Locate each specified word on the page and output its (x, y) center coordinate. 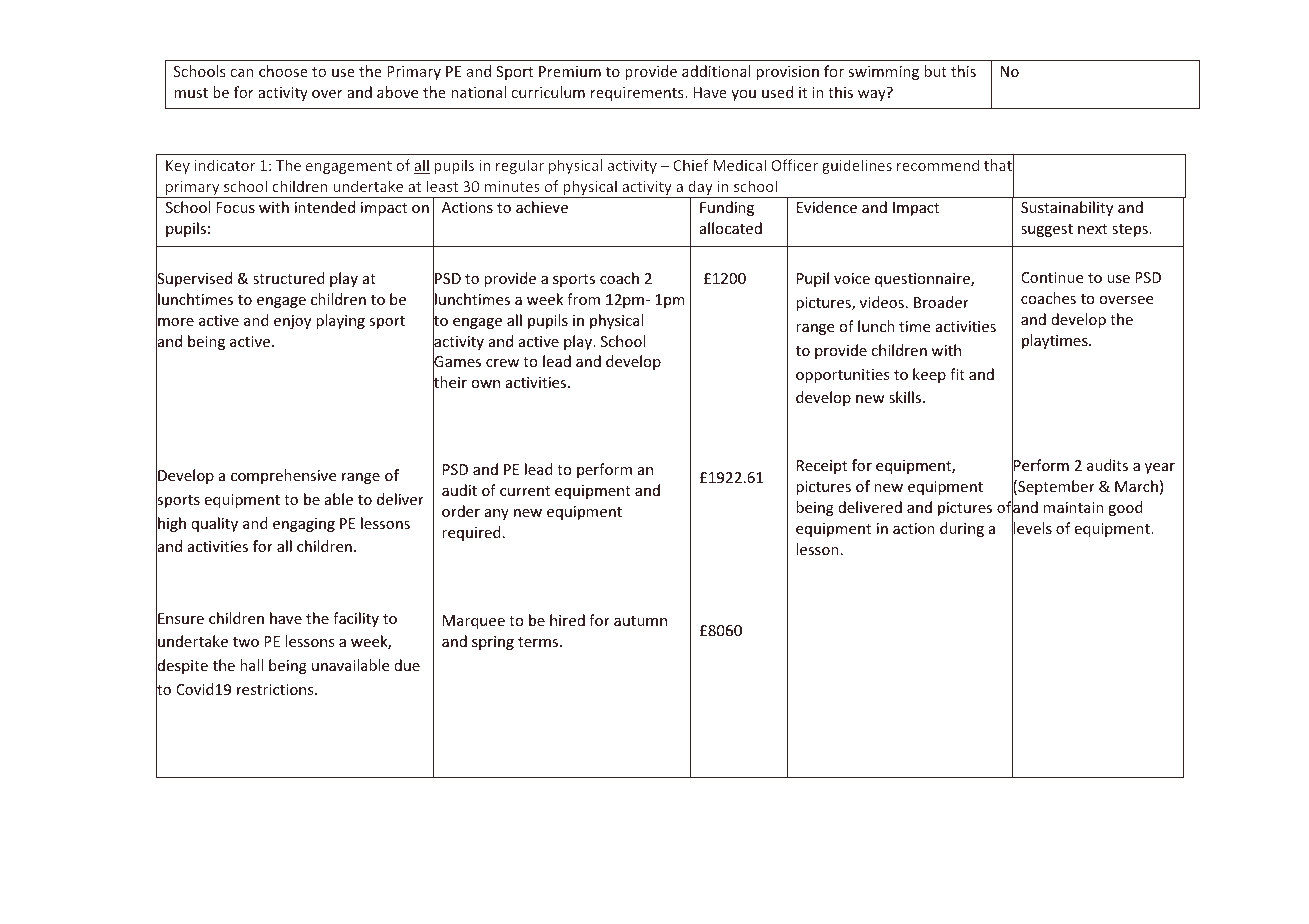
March (1136, 486)
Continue (1052, 277)
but (935, 71)
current (525, 491)
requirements (638, 94)
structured (289, 278)
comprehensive (283, 476)
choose (283, 71)
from (583, 299)
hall (251, 665)
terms (539, 642)
